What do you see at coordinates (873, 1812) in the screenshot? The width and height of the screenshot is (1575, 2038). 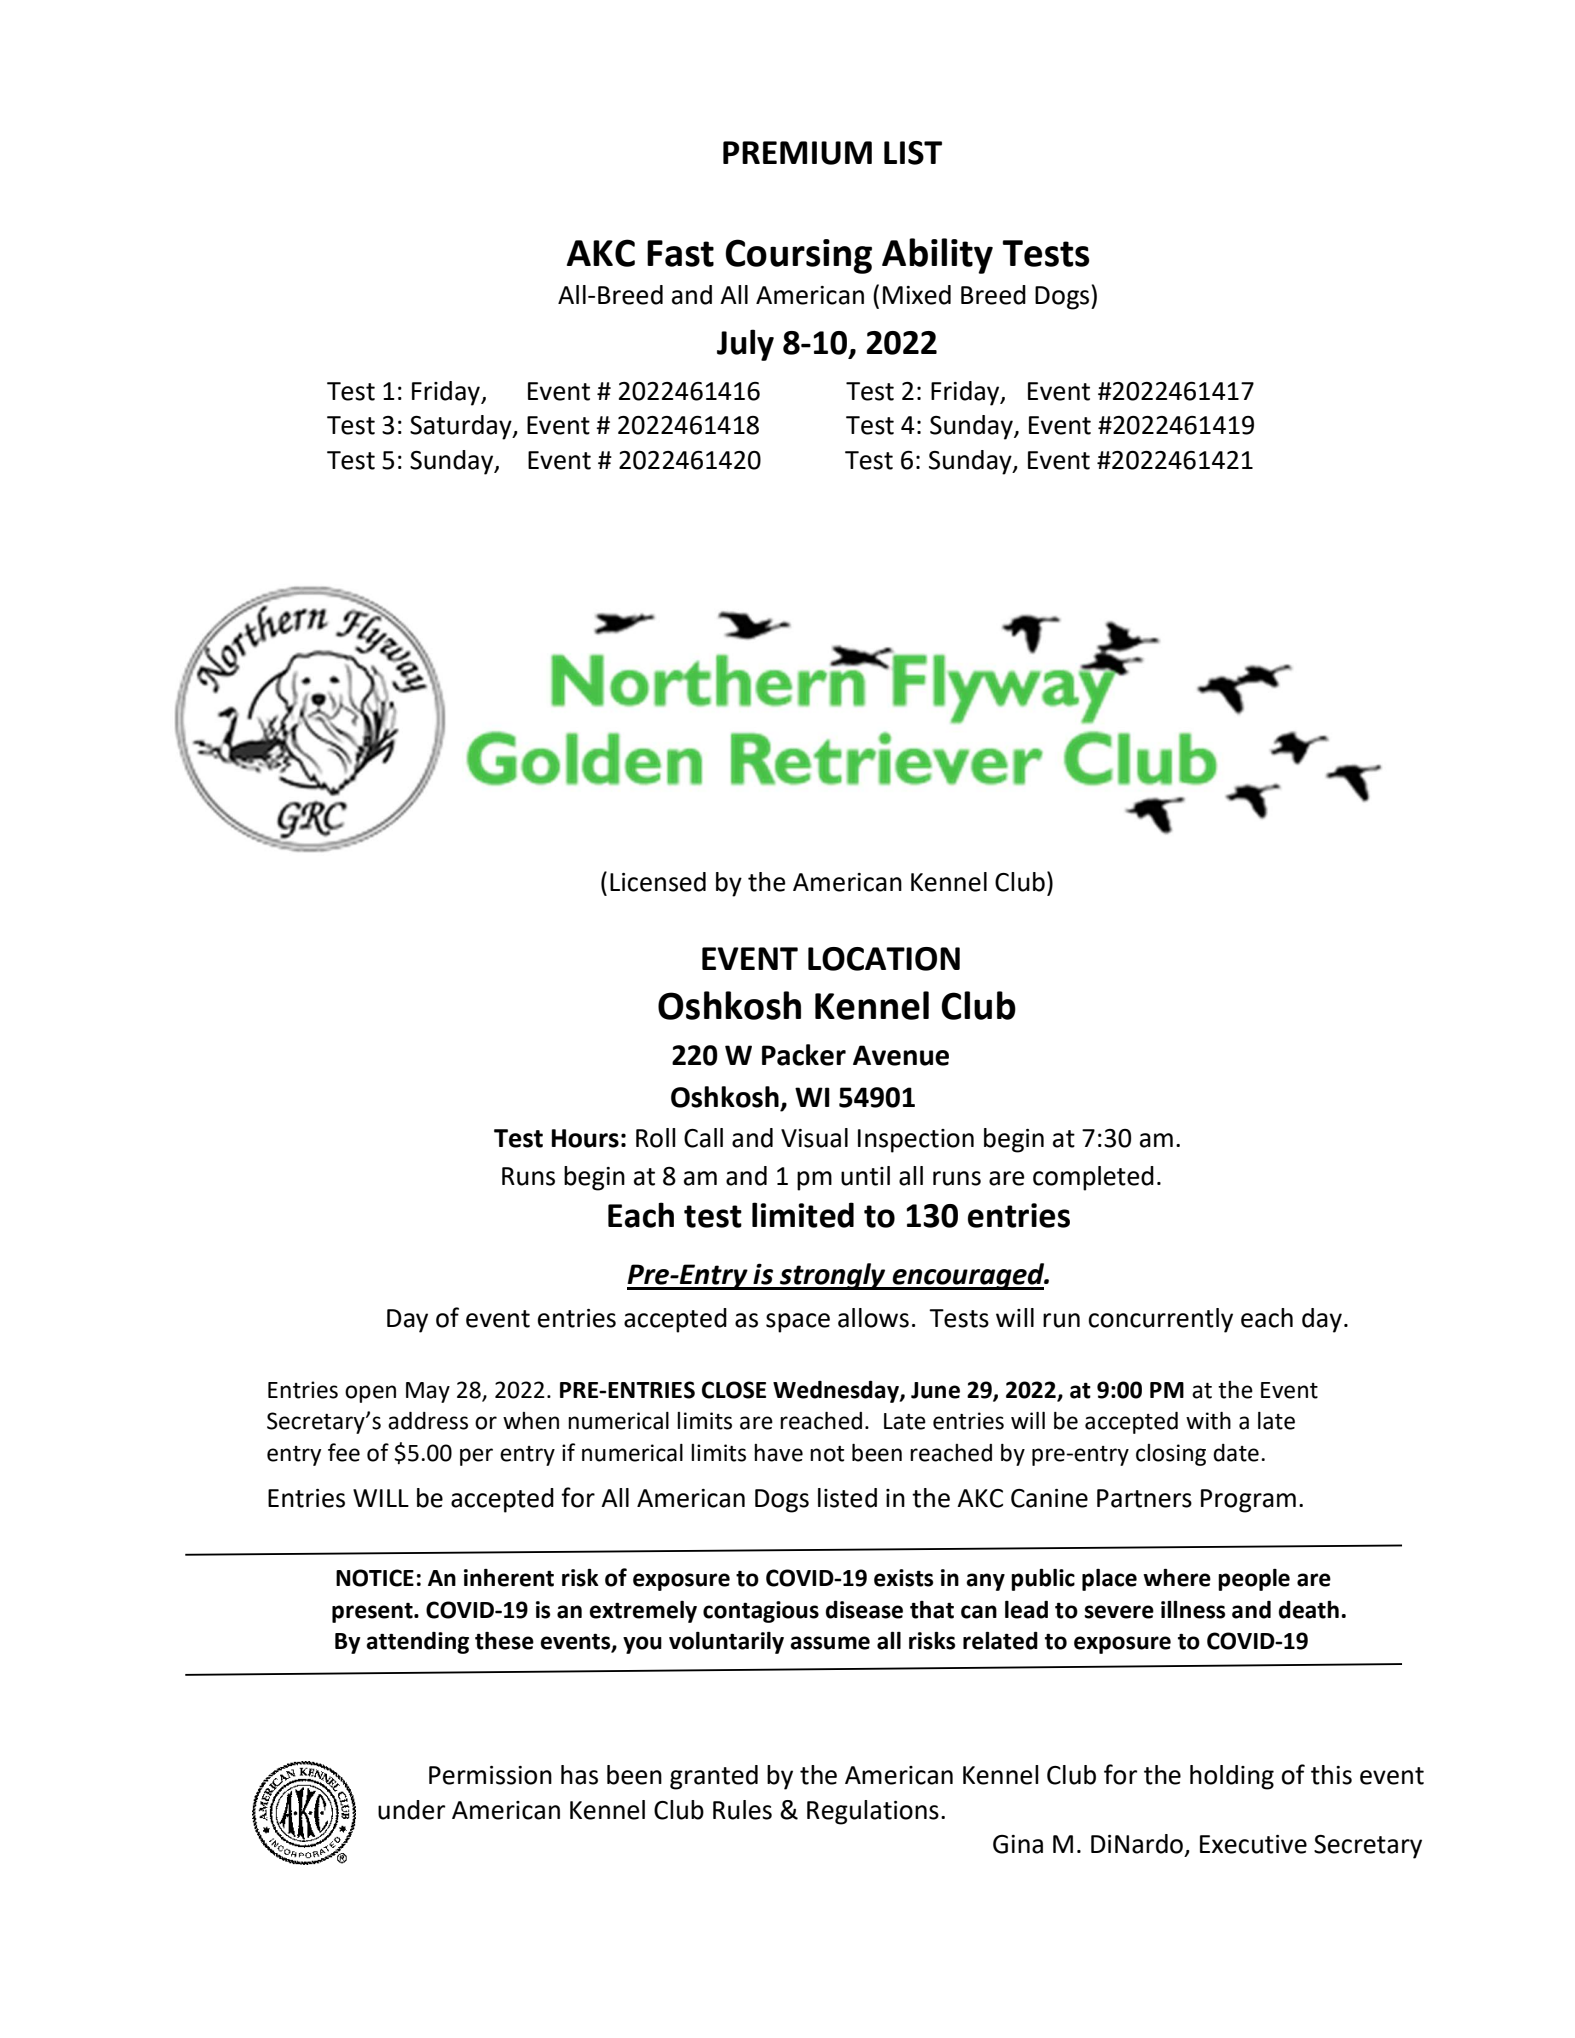 I see `Regulations` at bounding box center [873, 1812].
